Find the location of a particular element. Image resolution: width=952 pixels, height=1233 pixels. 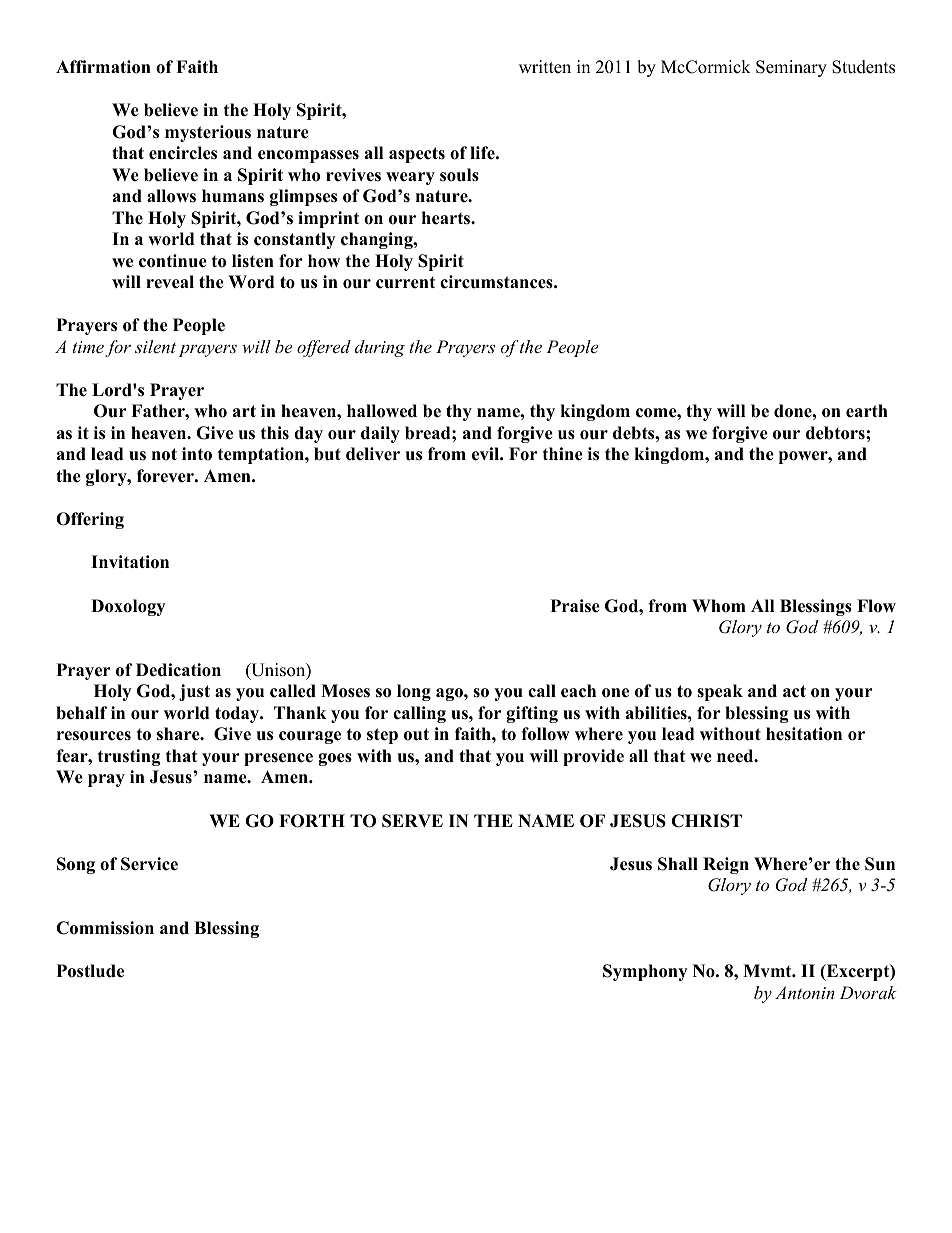

Commission is located at coordinates (105, 928).
